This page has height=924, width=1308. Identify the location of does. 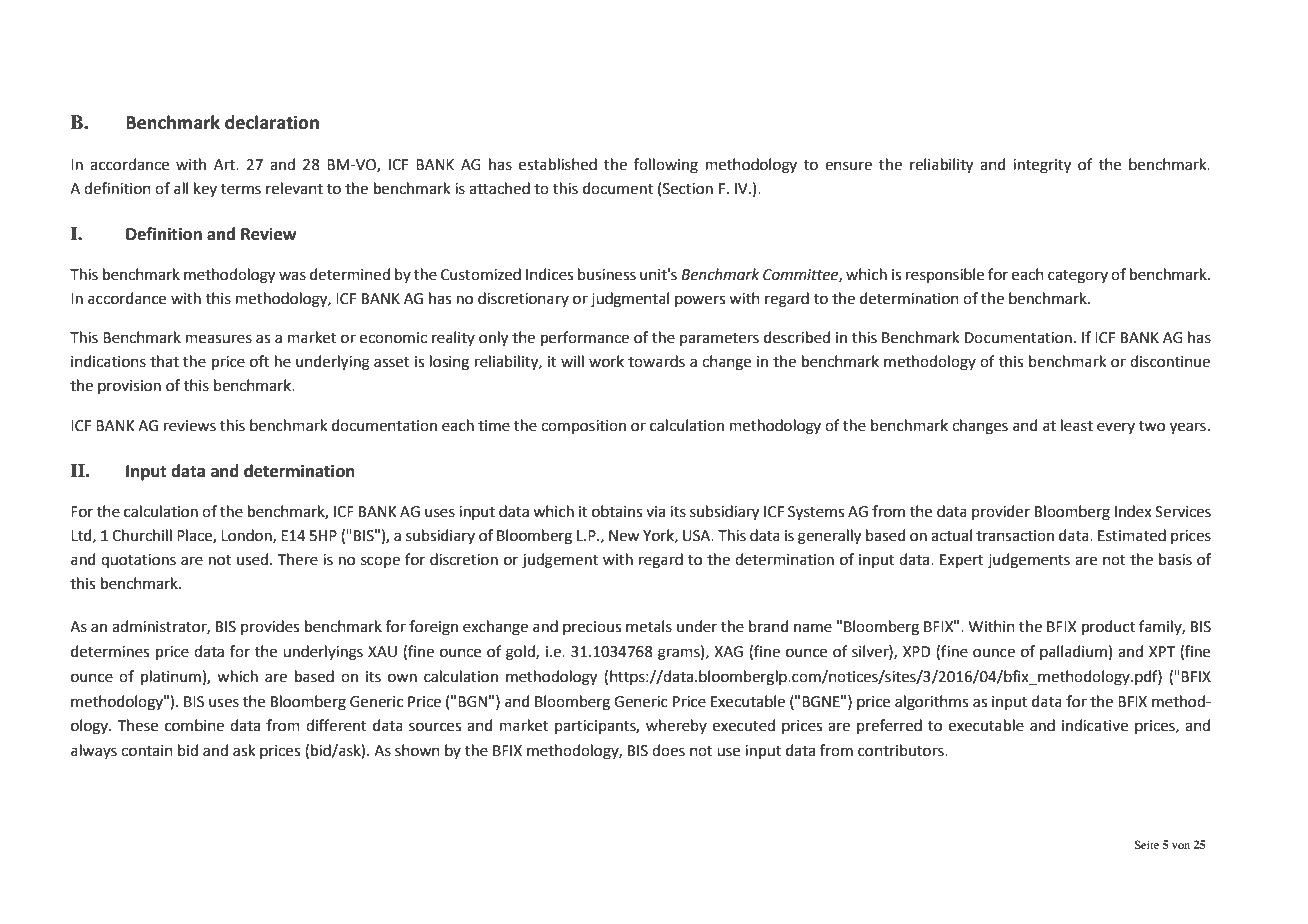
(668, 750).
